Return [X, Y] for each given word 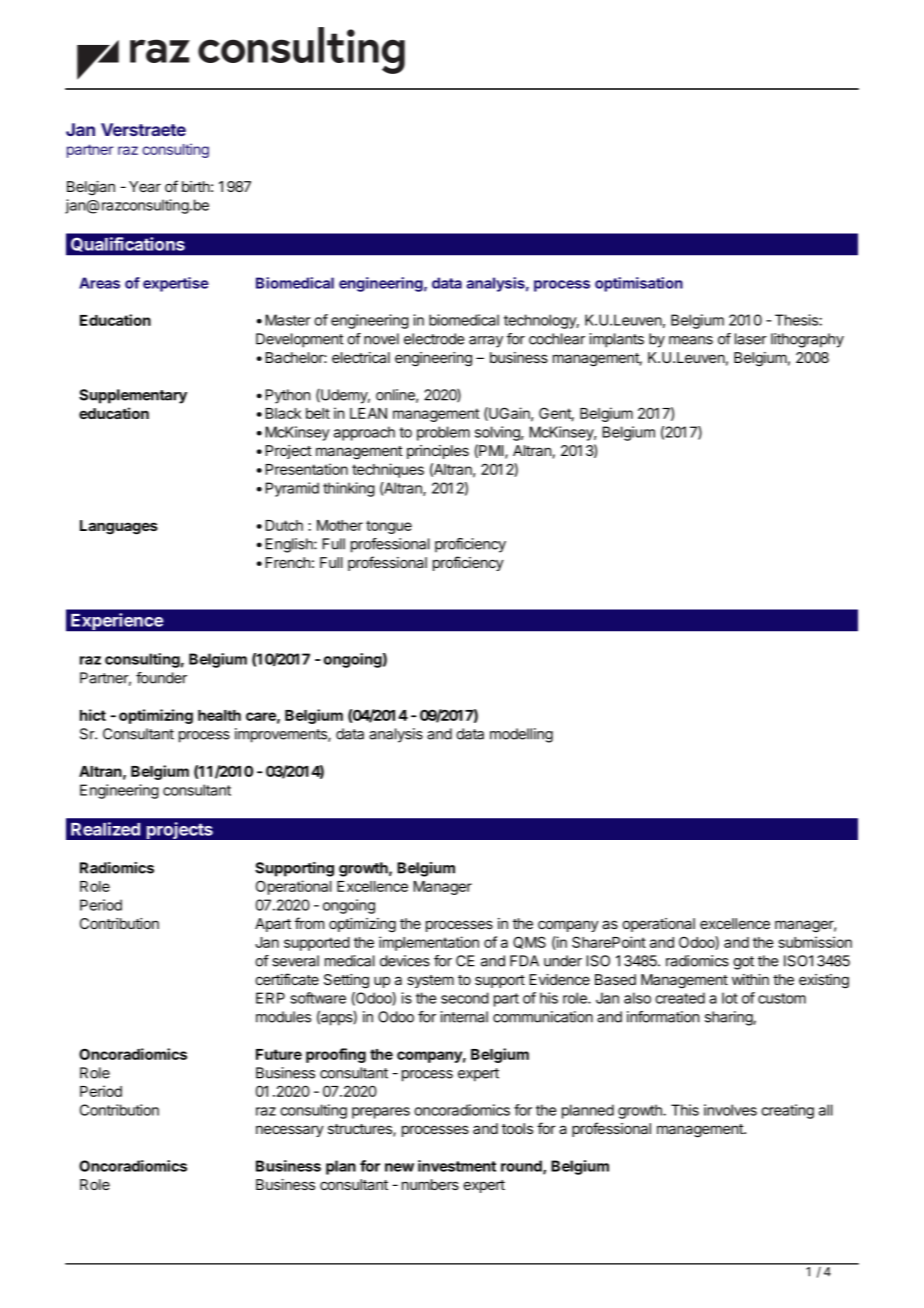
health [219, 715]
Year [145, 186]
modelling [521, 735]
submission [815, 942]
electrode [434, 339]
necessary [290, 1131]
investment [457, 1166]
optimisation [639, 284]
